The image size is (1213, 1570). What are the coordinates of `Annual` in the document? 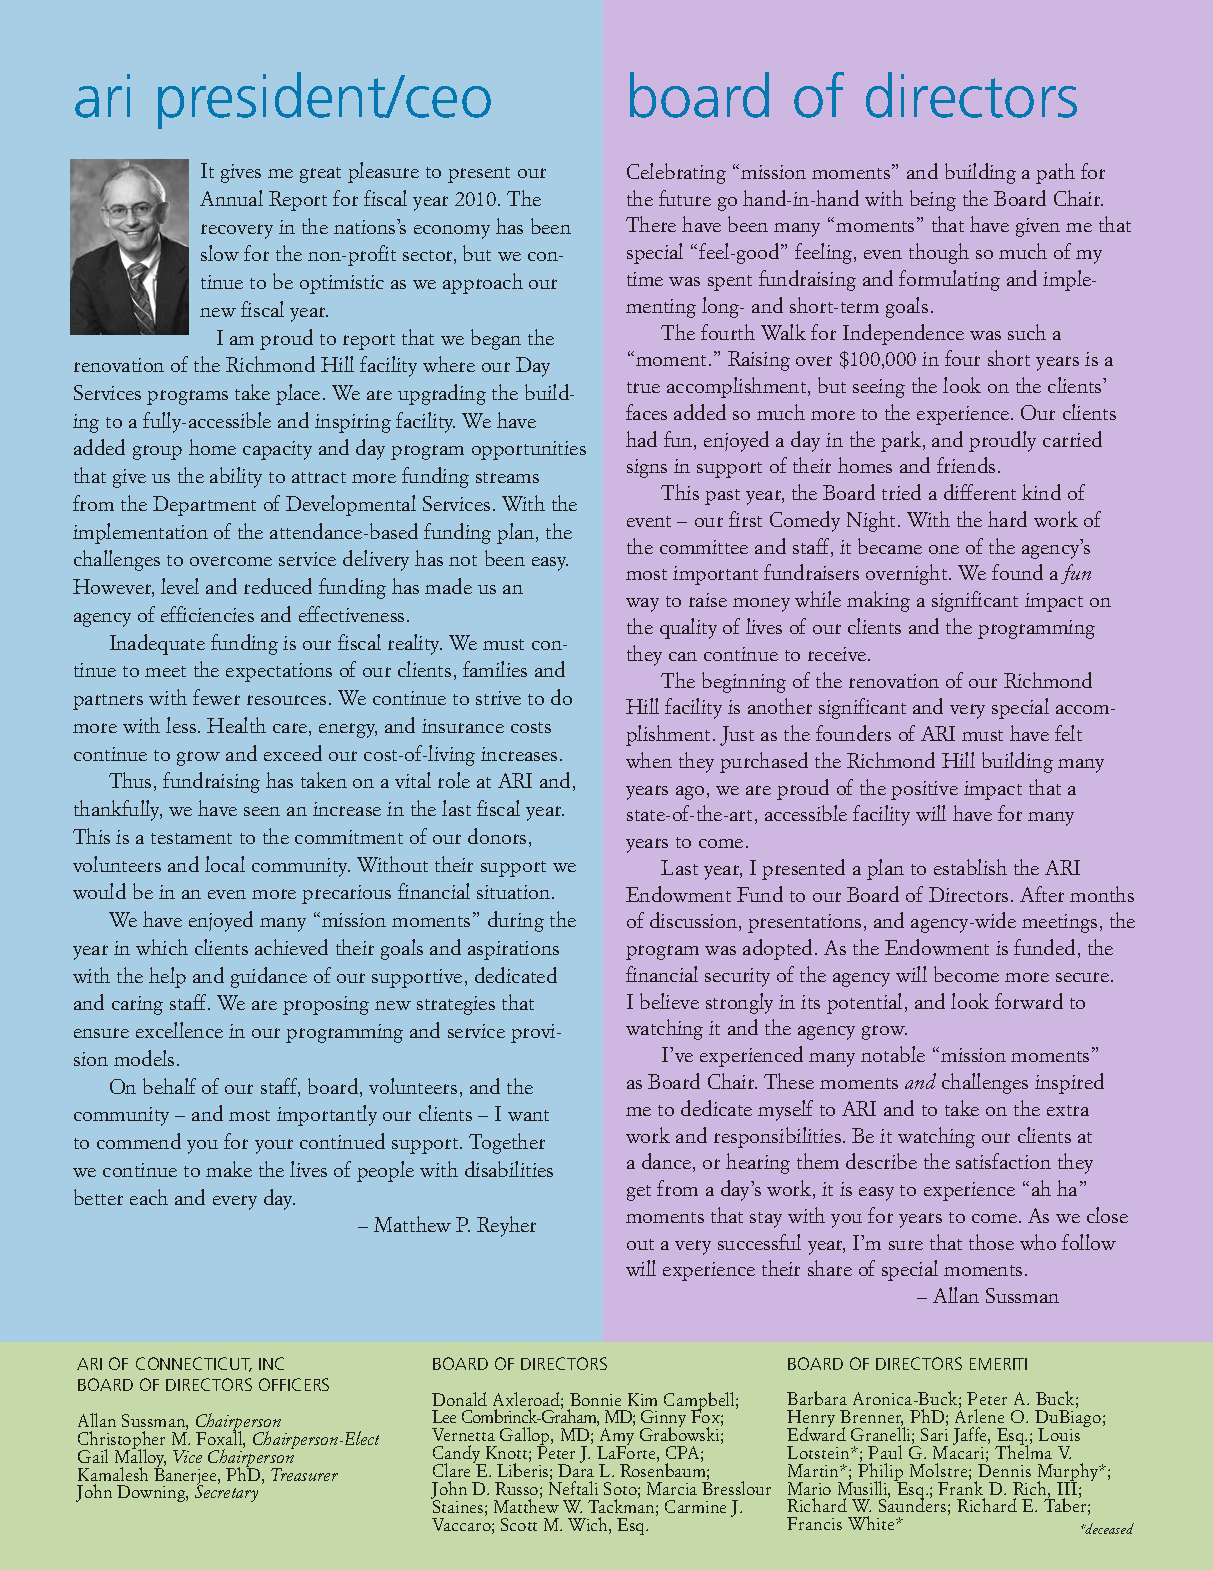 It's located at (231, 198).
